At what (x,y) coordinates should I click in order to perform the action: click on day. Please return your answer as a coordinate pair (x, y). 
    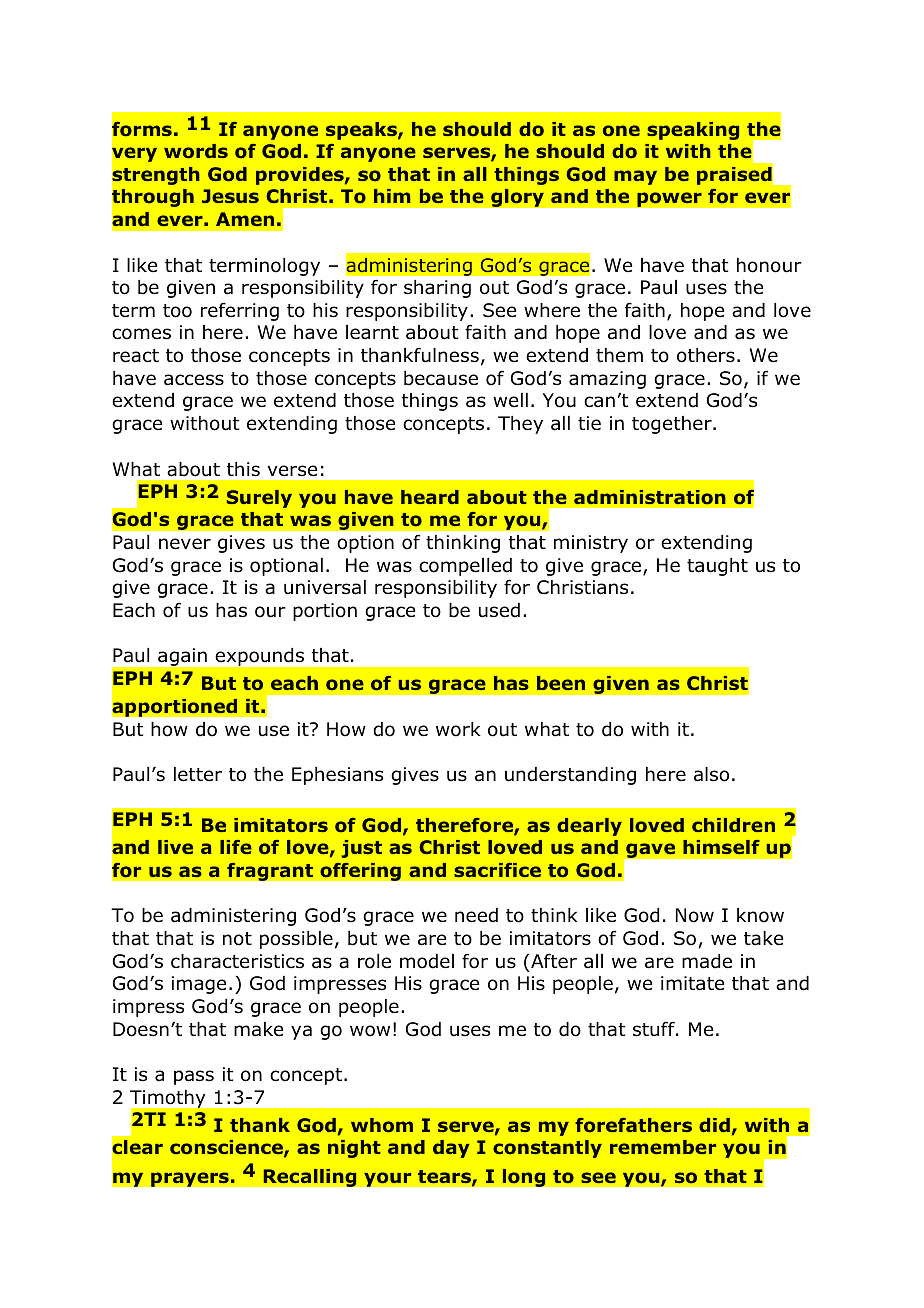
    Looking at the image, I should click on (451, 1149).
